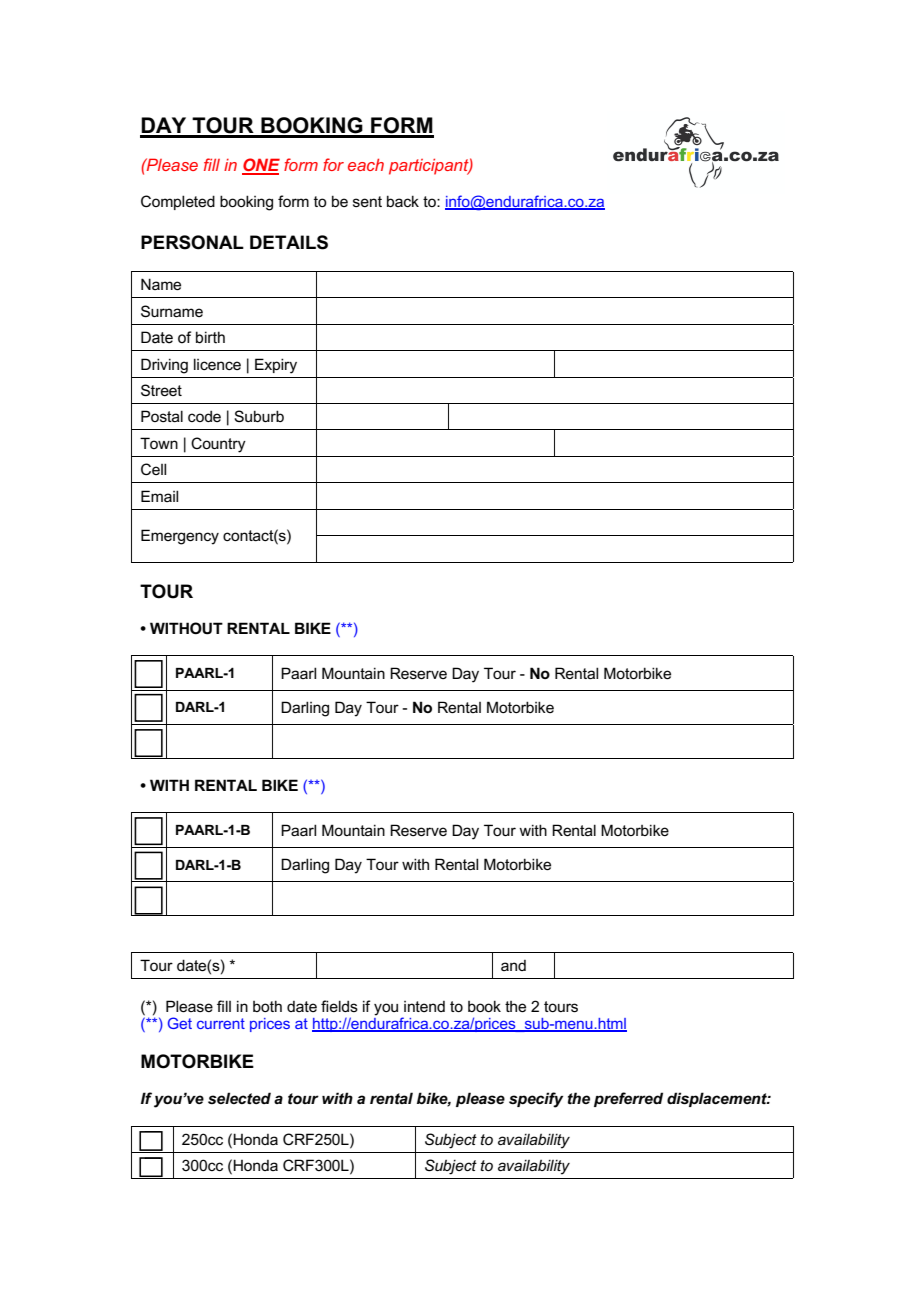  Describe the element at coordinates (178, 202) in the image. I see `Completed` at that location.
